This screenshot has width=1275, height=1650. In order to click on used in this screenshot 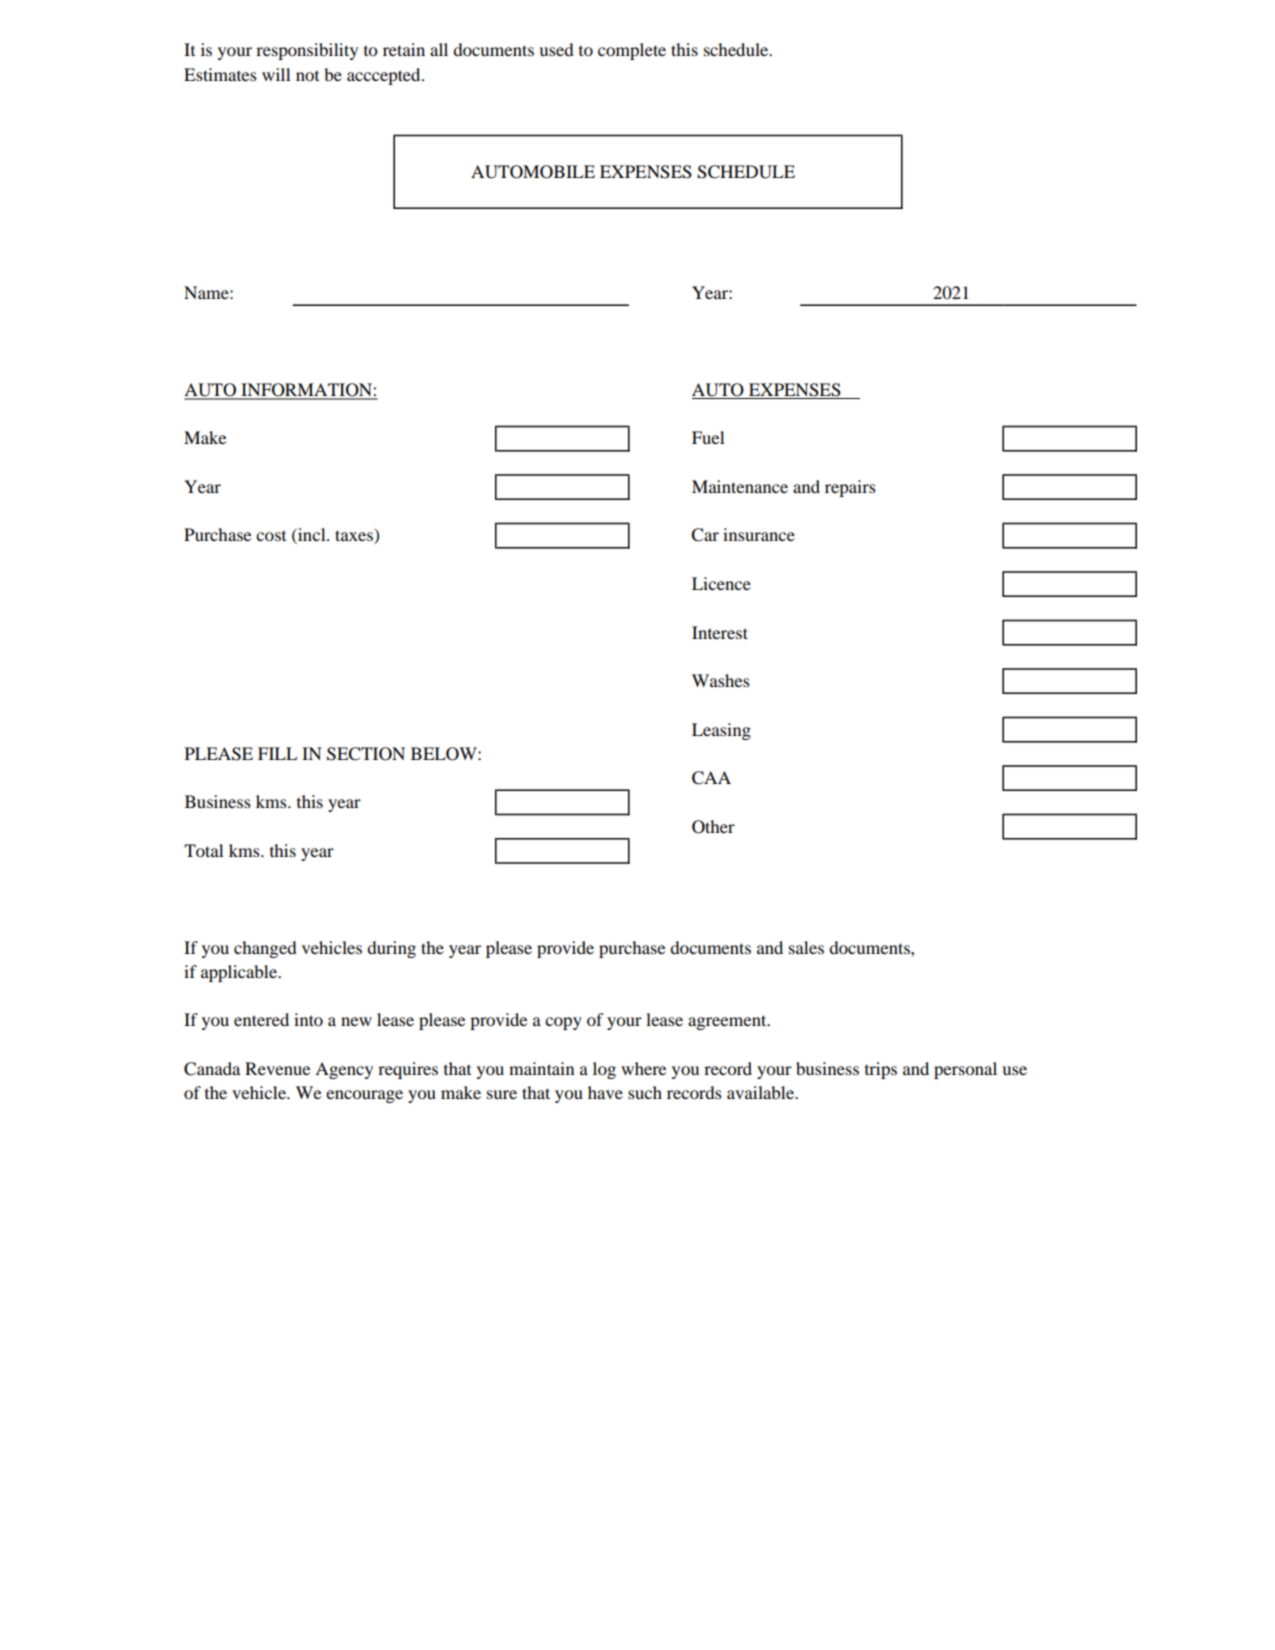, I will do `click(556, 49)`.
